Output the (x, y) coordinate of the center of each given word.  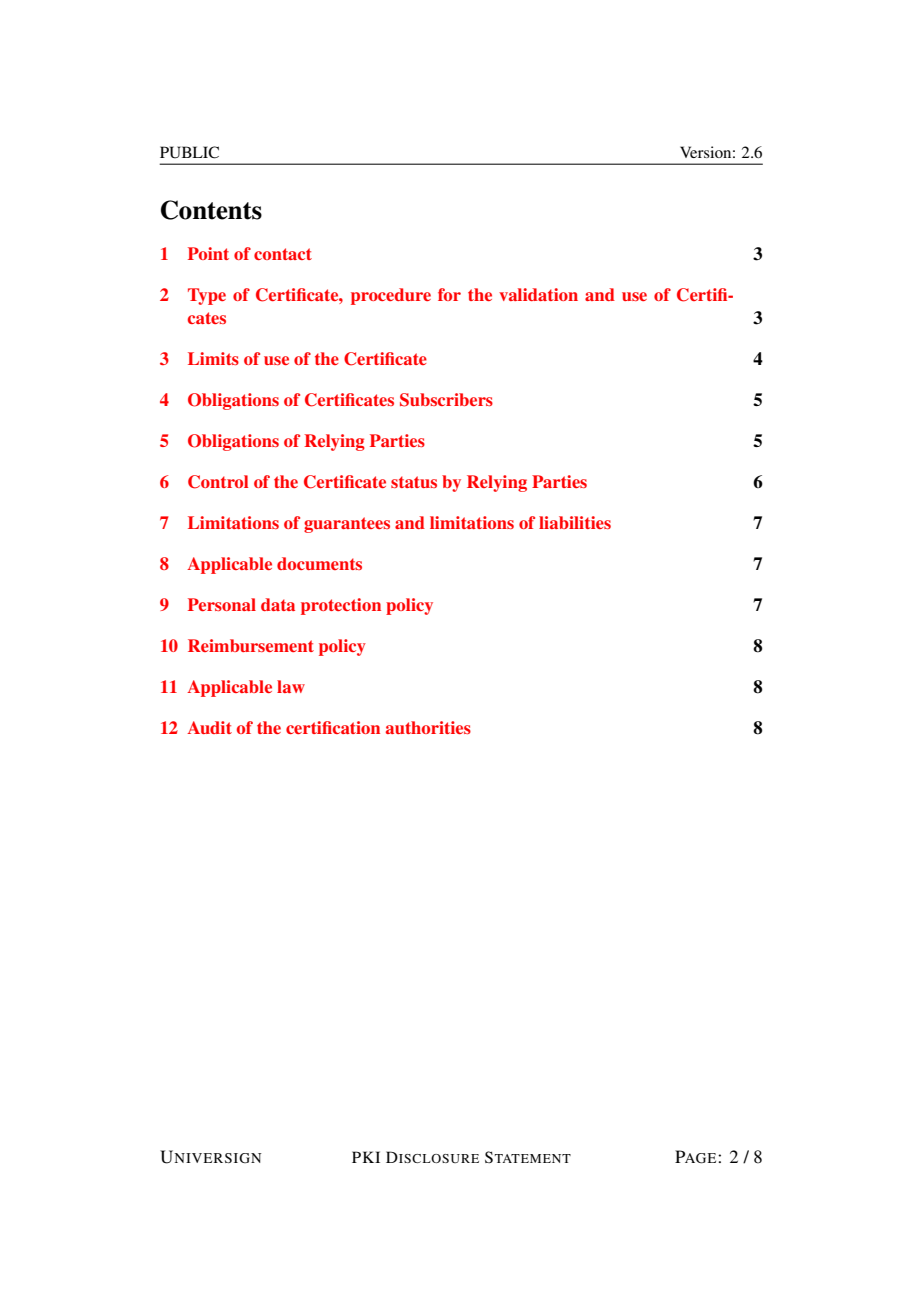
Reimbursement (251, 645)
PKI (366, 1157)
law (291, 686)
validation (538, 294)
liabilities (575, 522)
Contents (211, 210)
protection (341, 606)
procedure (391, 296)
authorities (428, 727)
